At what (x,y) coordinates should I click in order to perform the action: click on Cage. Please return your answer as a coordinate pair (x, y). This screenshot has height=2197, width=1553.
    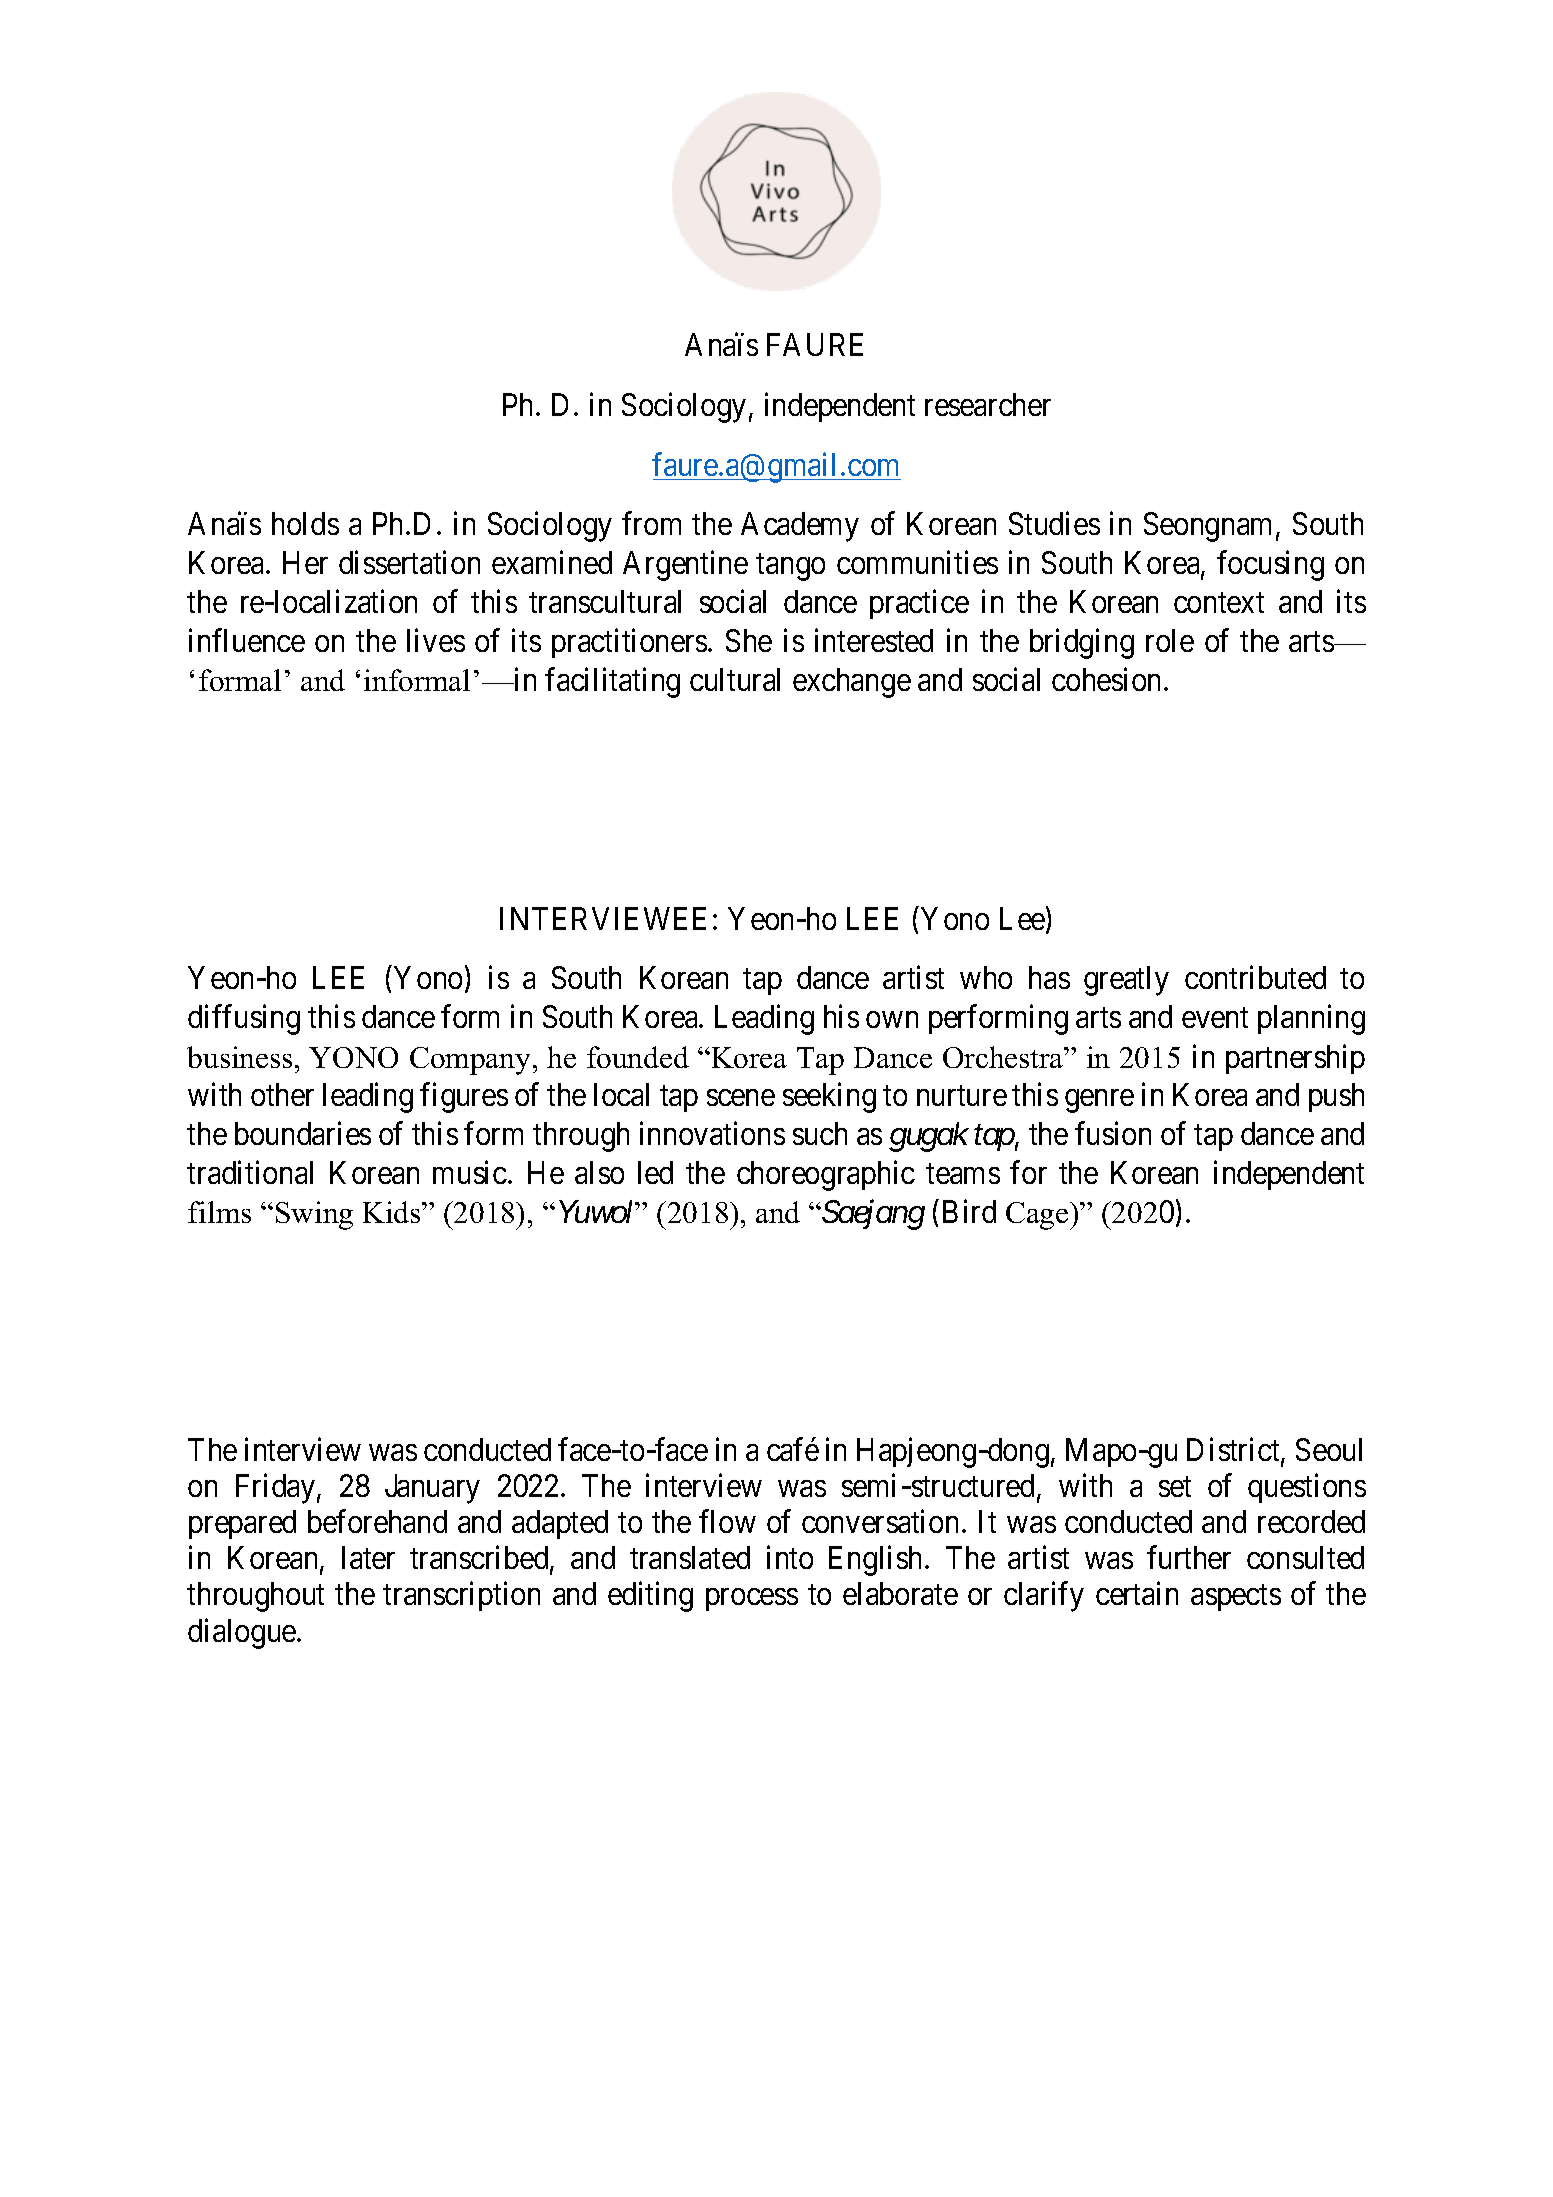
    Looking at the image, I should click on (1038, 1216).
